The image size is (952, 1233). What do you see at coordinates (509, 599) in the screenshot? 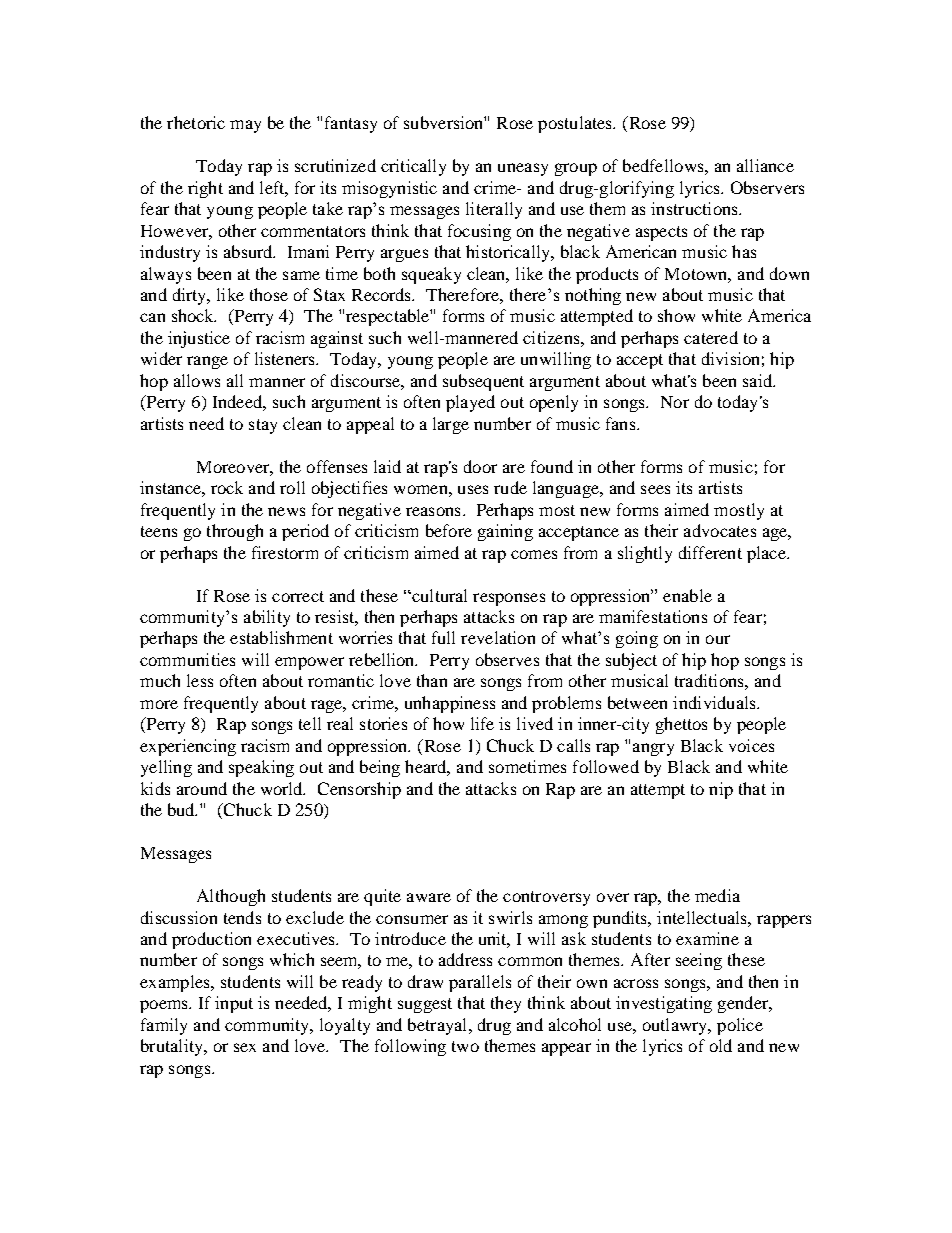
I see `responses` at bounding box center [509, 599].
